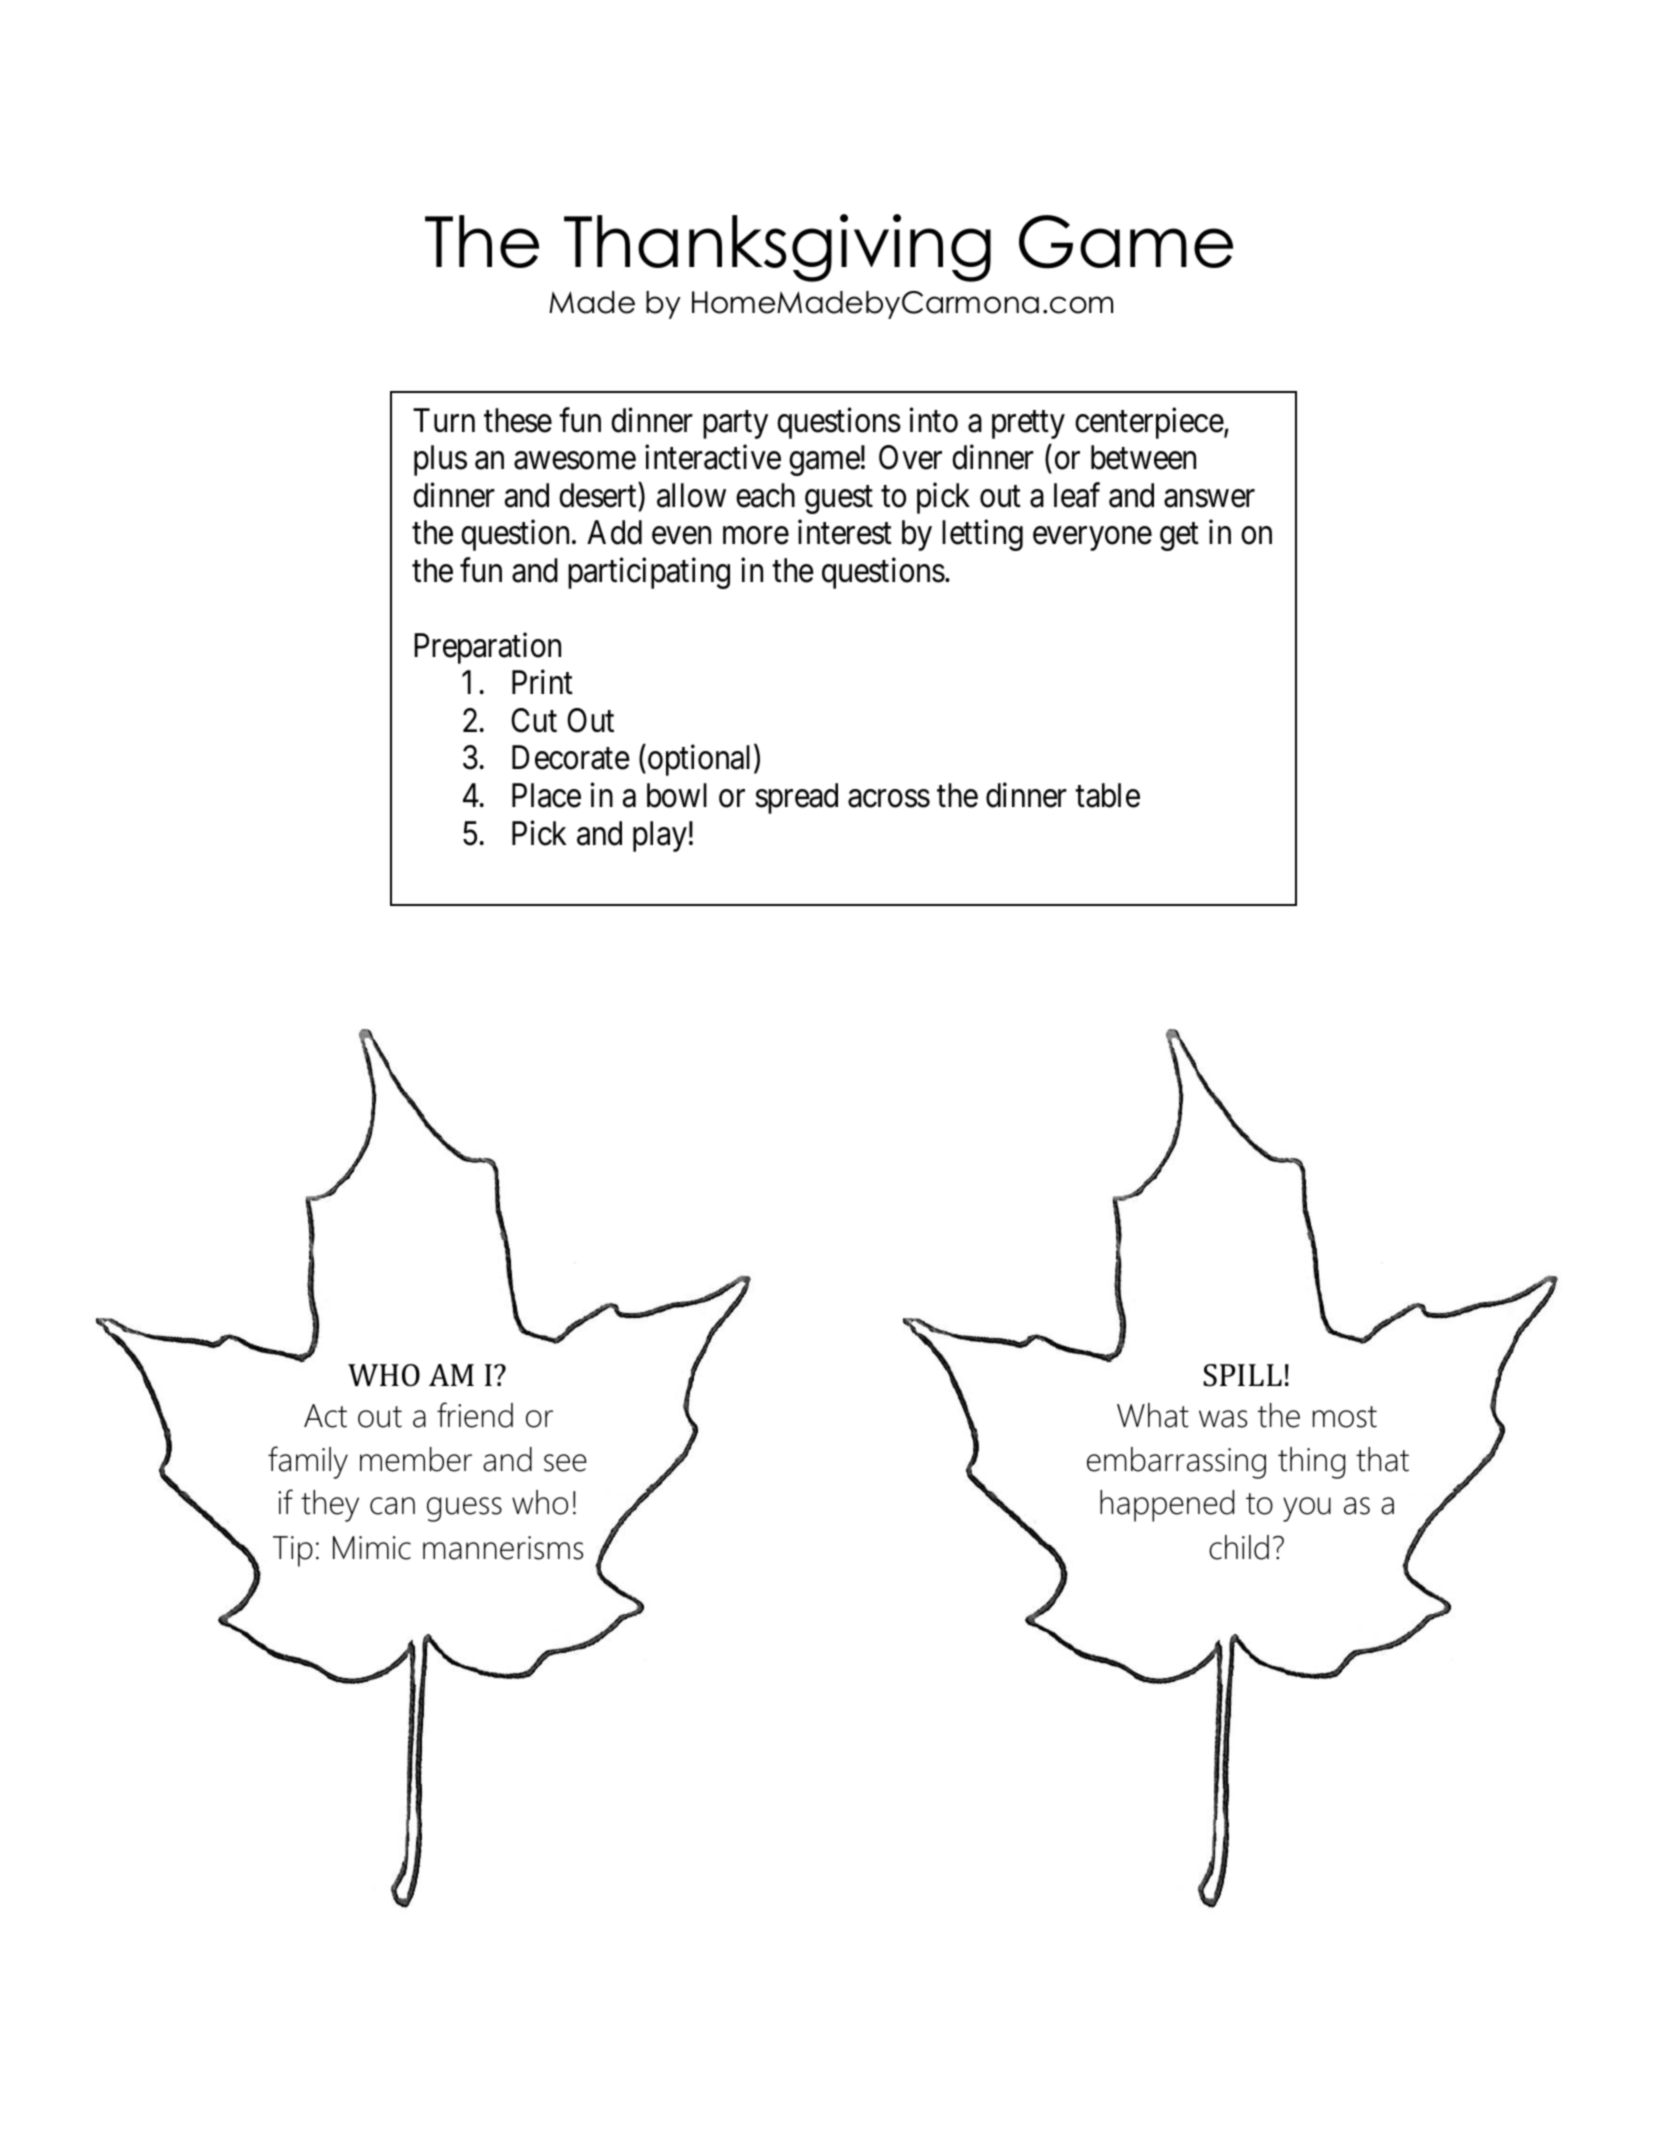 This page has width=1663, height=2152. Describe the element at coordinates (565, 1463) in the page. I see `see` at that location.
